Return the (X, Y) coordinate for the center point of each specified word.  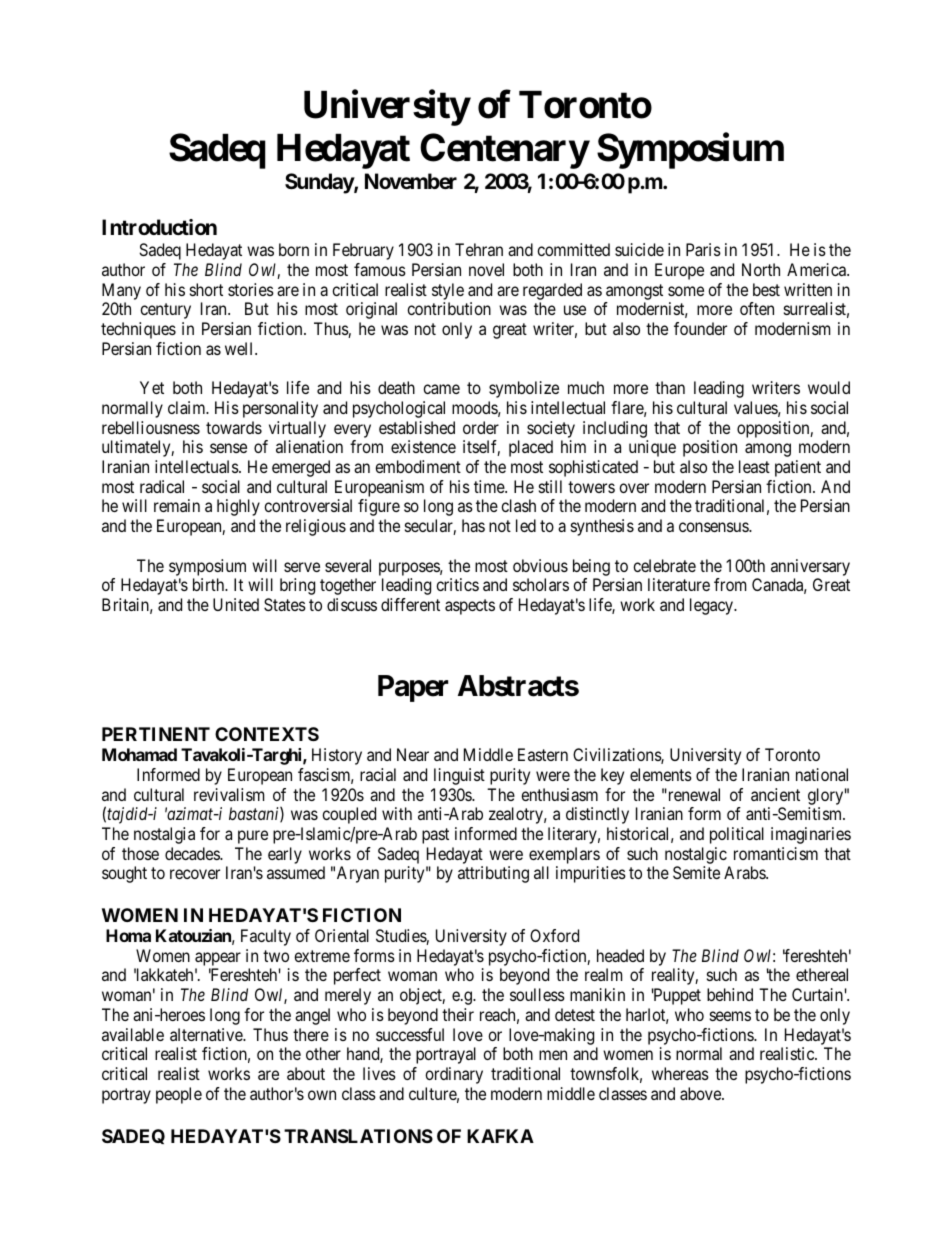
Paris (703, 249)
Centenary (504, 151)
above (701, 1093)
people (179, 1095)
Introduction (159, 227)
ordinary (454, 1075)
